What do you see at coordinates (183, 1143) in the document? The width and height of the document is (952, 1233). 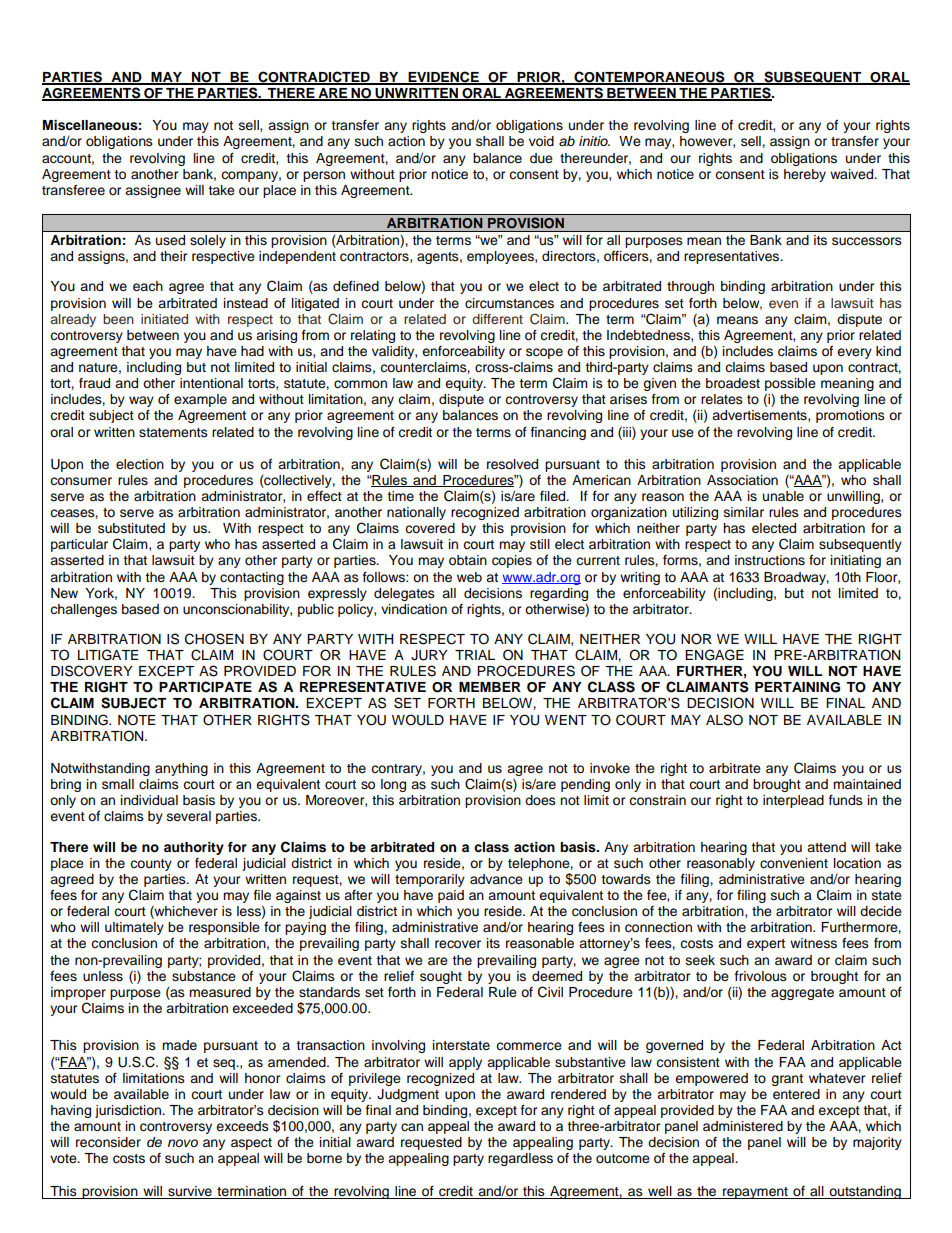 I see `novo` at bounding box center [183, 1143].
